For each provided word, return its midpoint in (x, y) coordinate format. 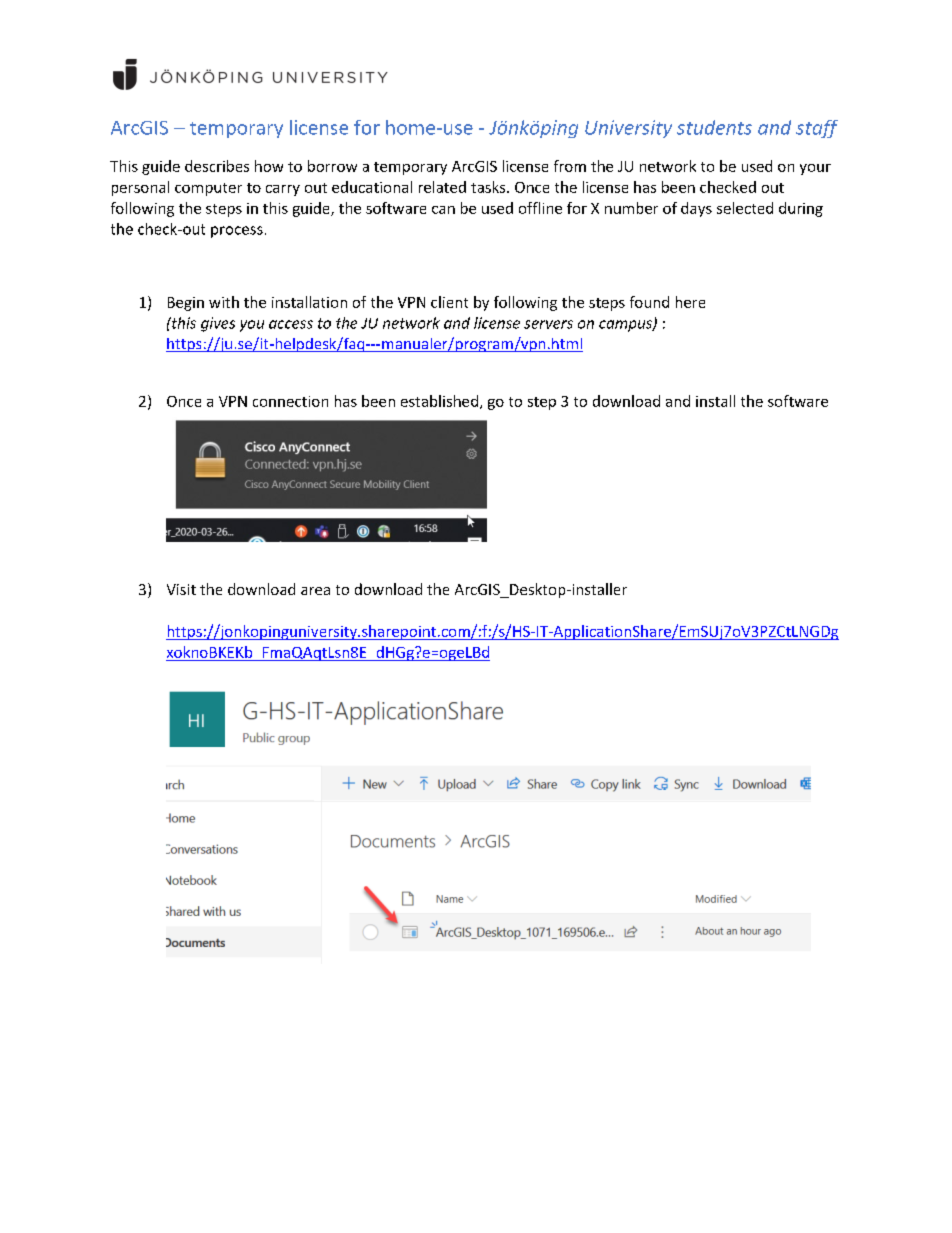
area (315, 591)
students (714, 127)
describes (217, 166)
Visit (181, 589)
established (439, 401)
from (570, 166)
